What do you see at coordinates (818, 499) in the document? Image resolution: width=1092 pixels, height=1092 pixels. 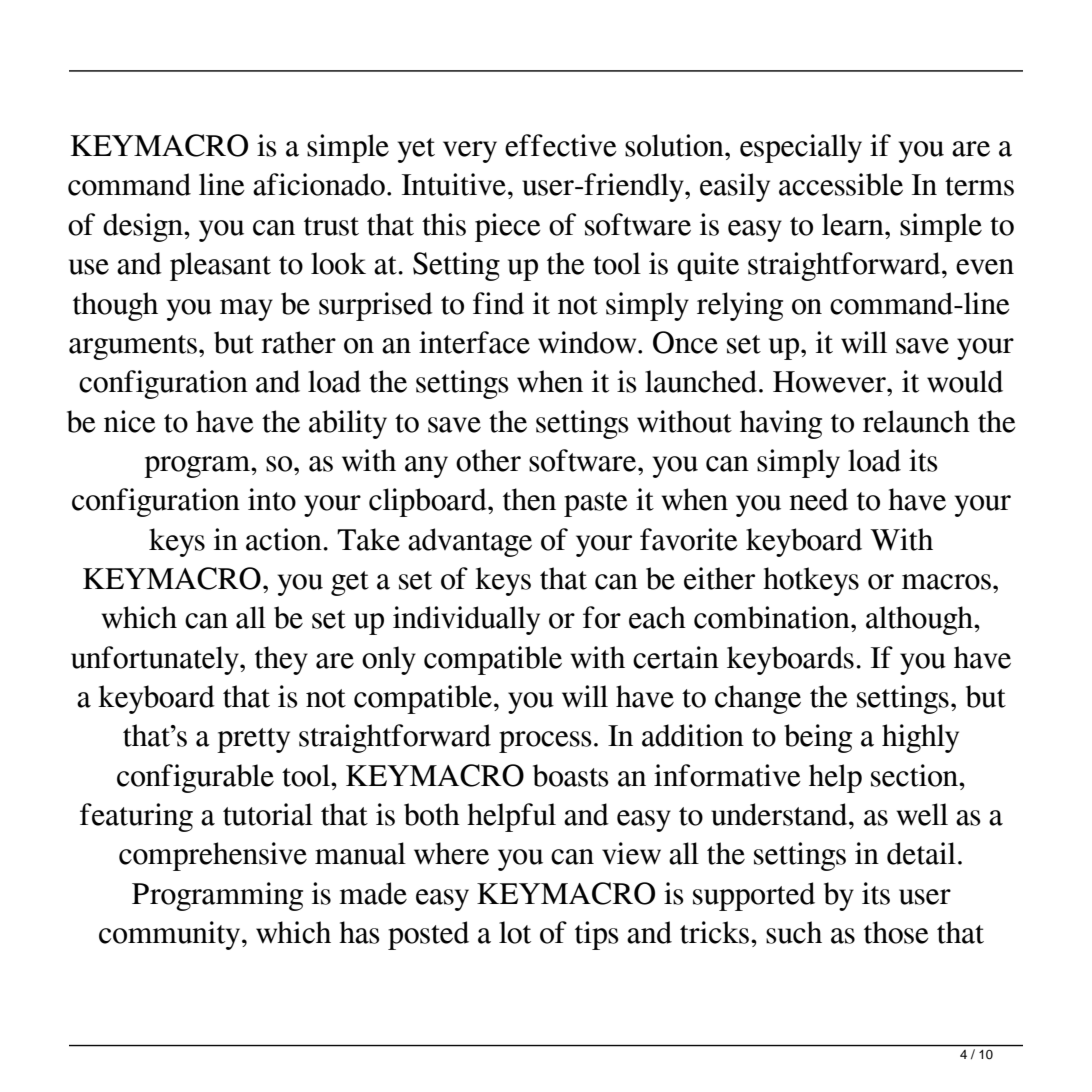 I see `need` at bounding box center [818, 499].
